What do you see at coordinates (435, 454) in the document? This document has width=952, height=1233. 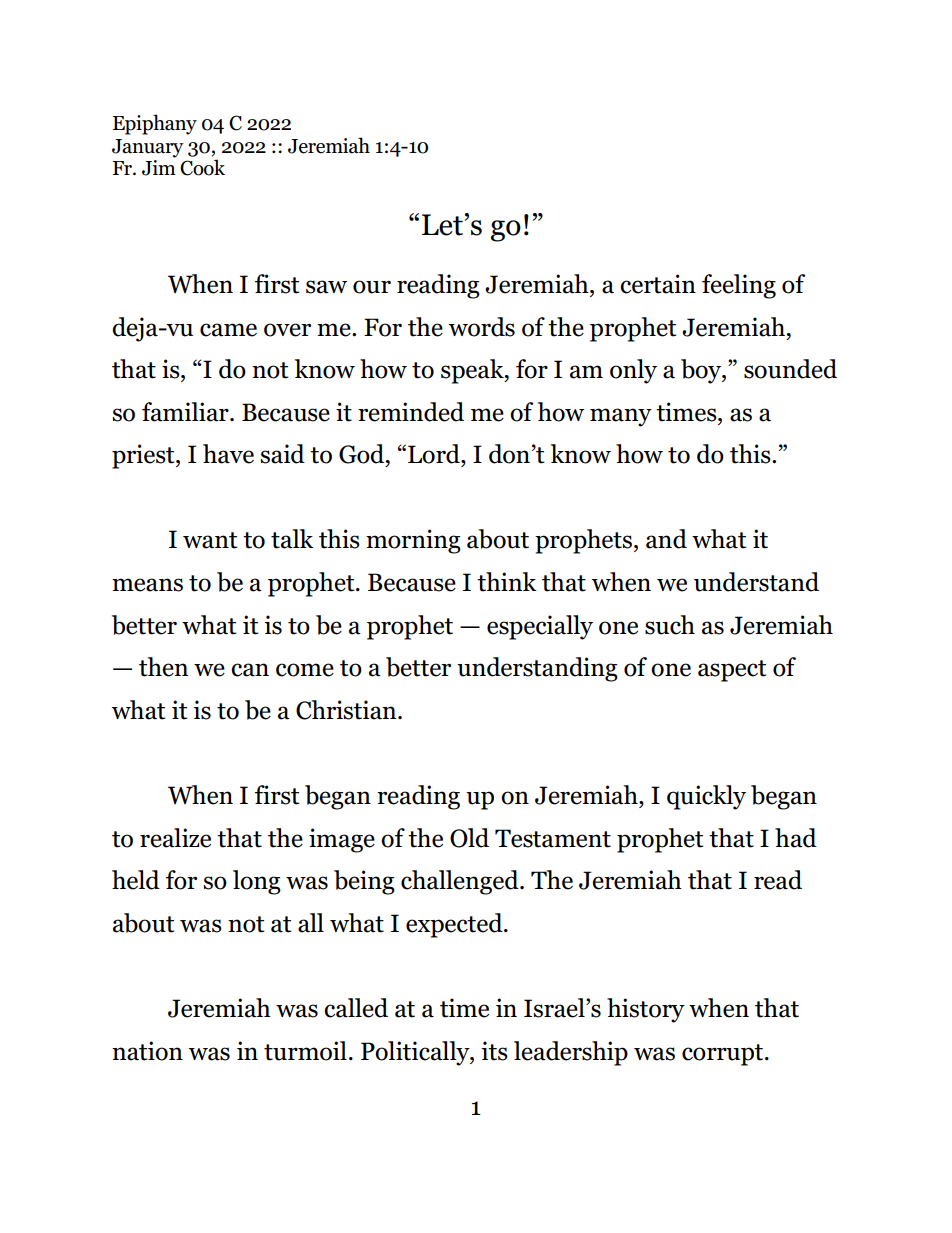 I see `Lord` at bounding box center [435, 454].
